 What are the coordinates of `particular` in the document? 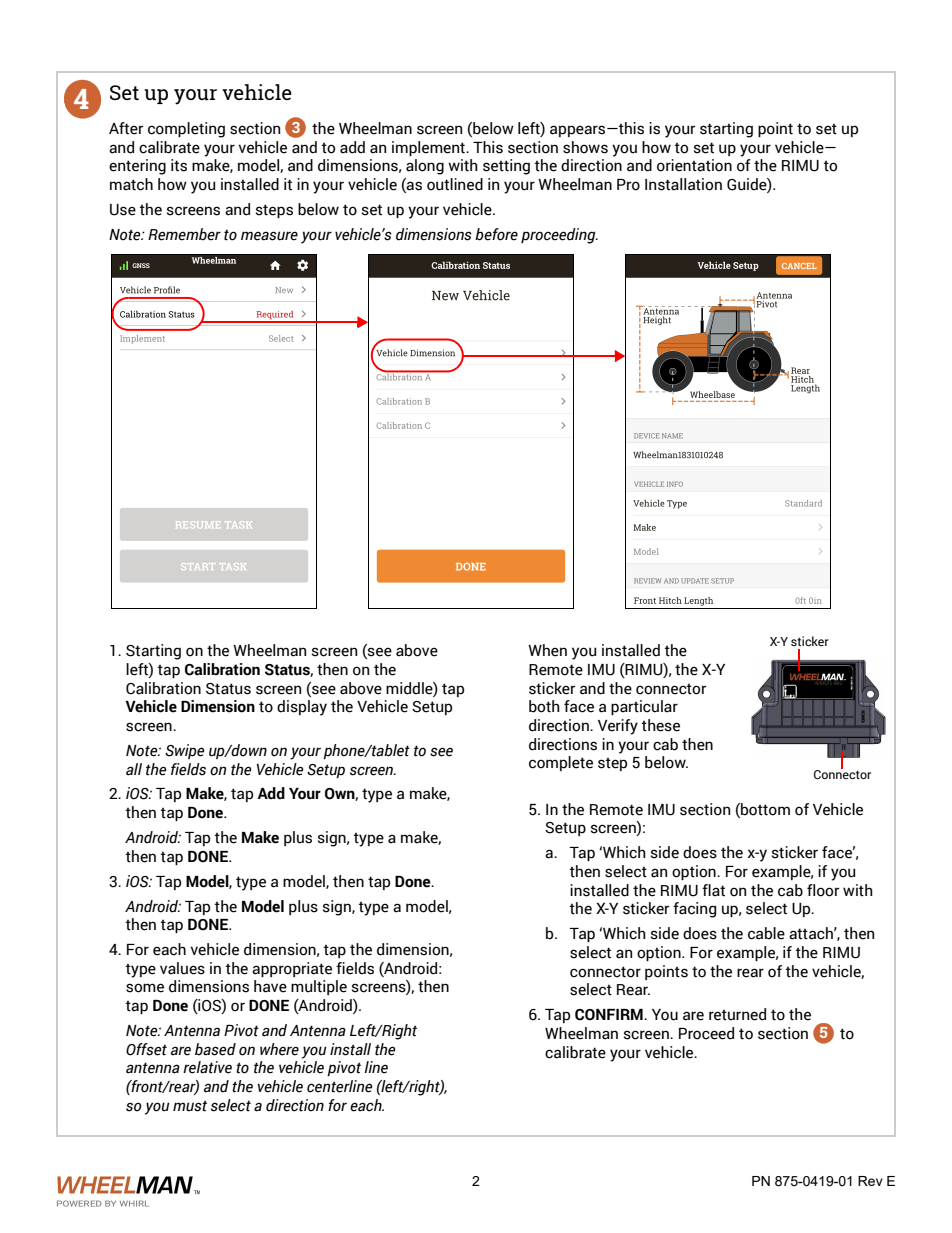 It's located at (644, 707).
